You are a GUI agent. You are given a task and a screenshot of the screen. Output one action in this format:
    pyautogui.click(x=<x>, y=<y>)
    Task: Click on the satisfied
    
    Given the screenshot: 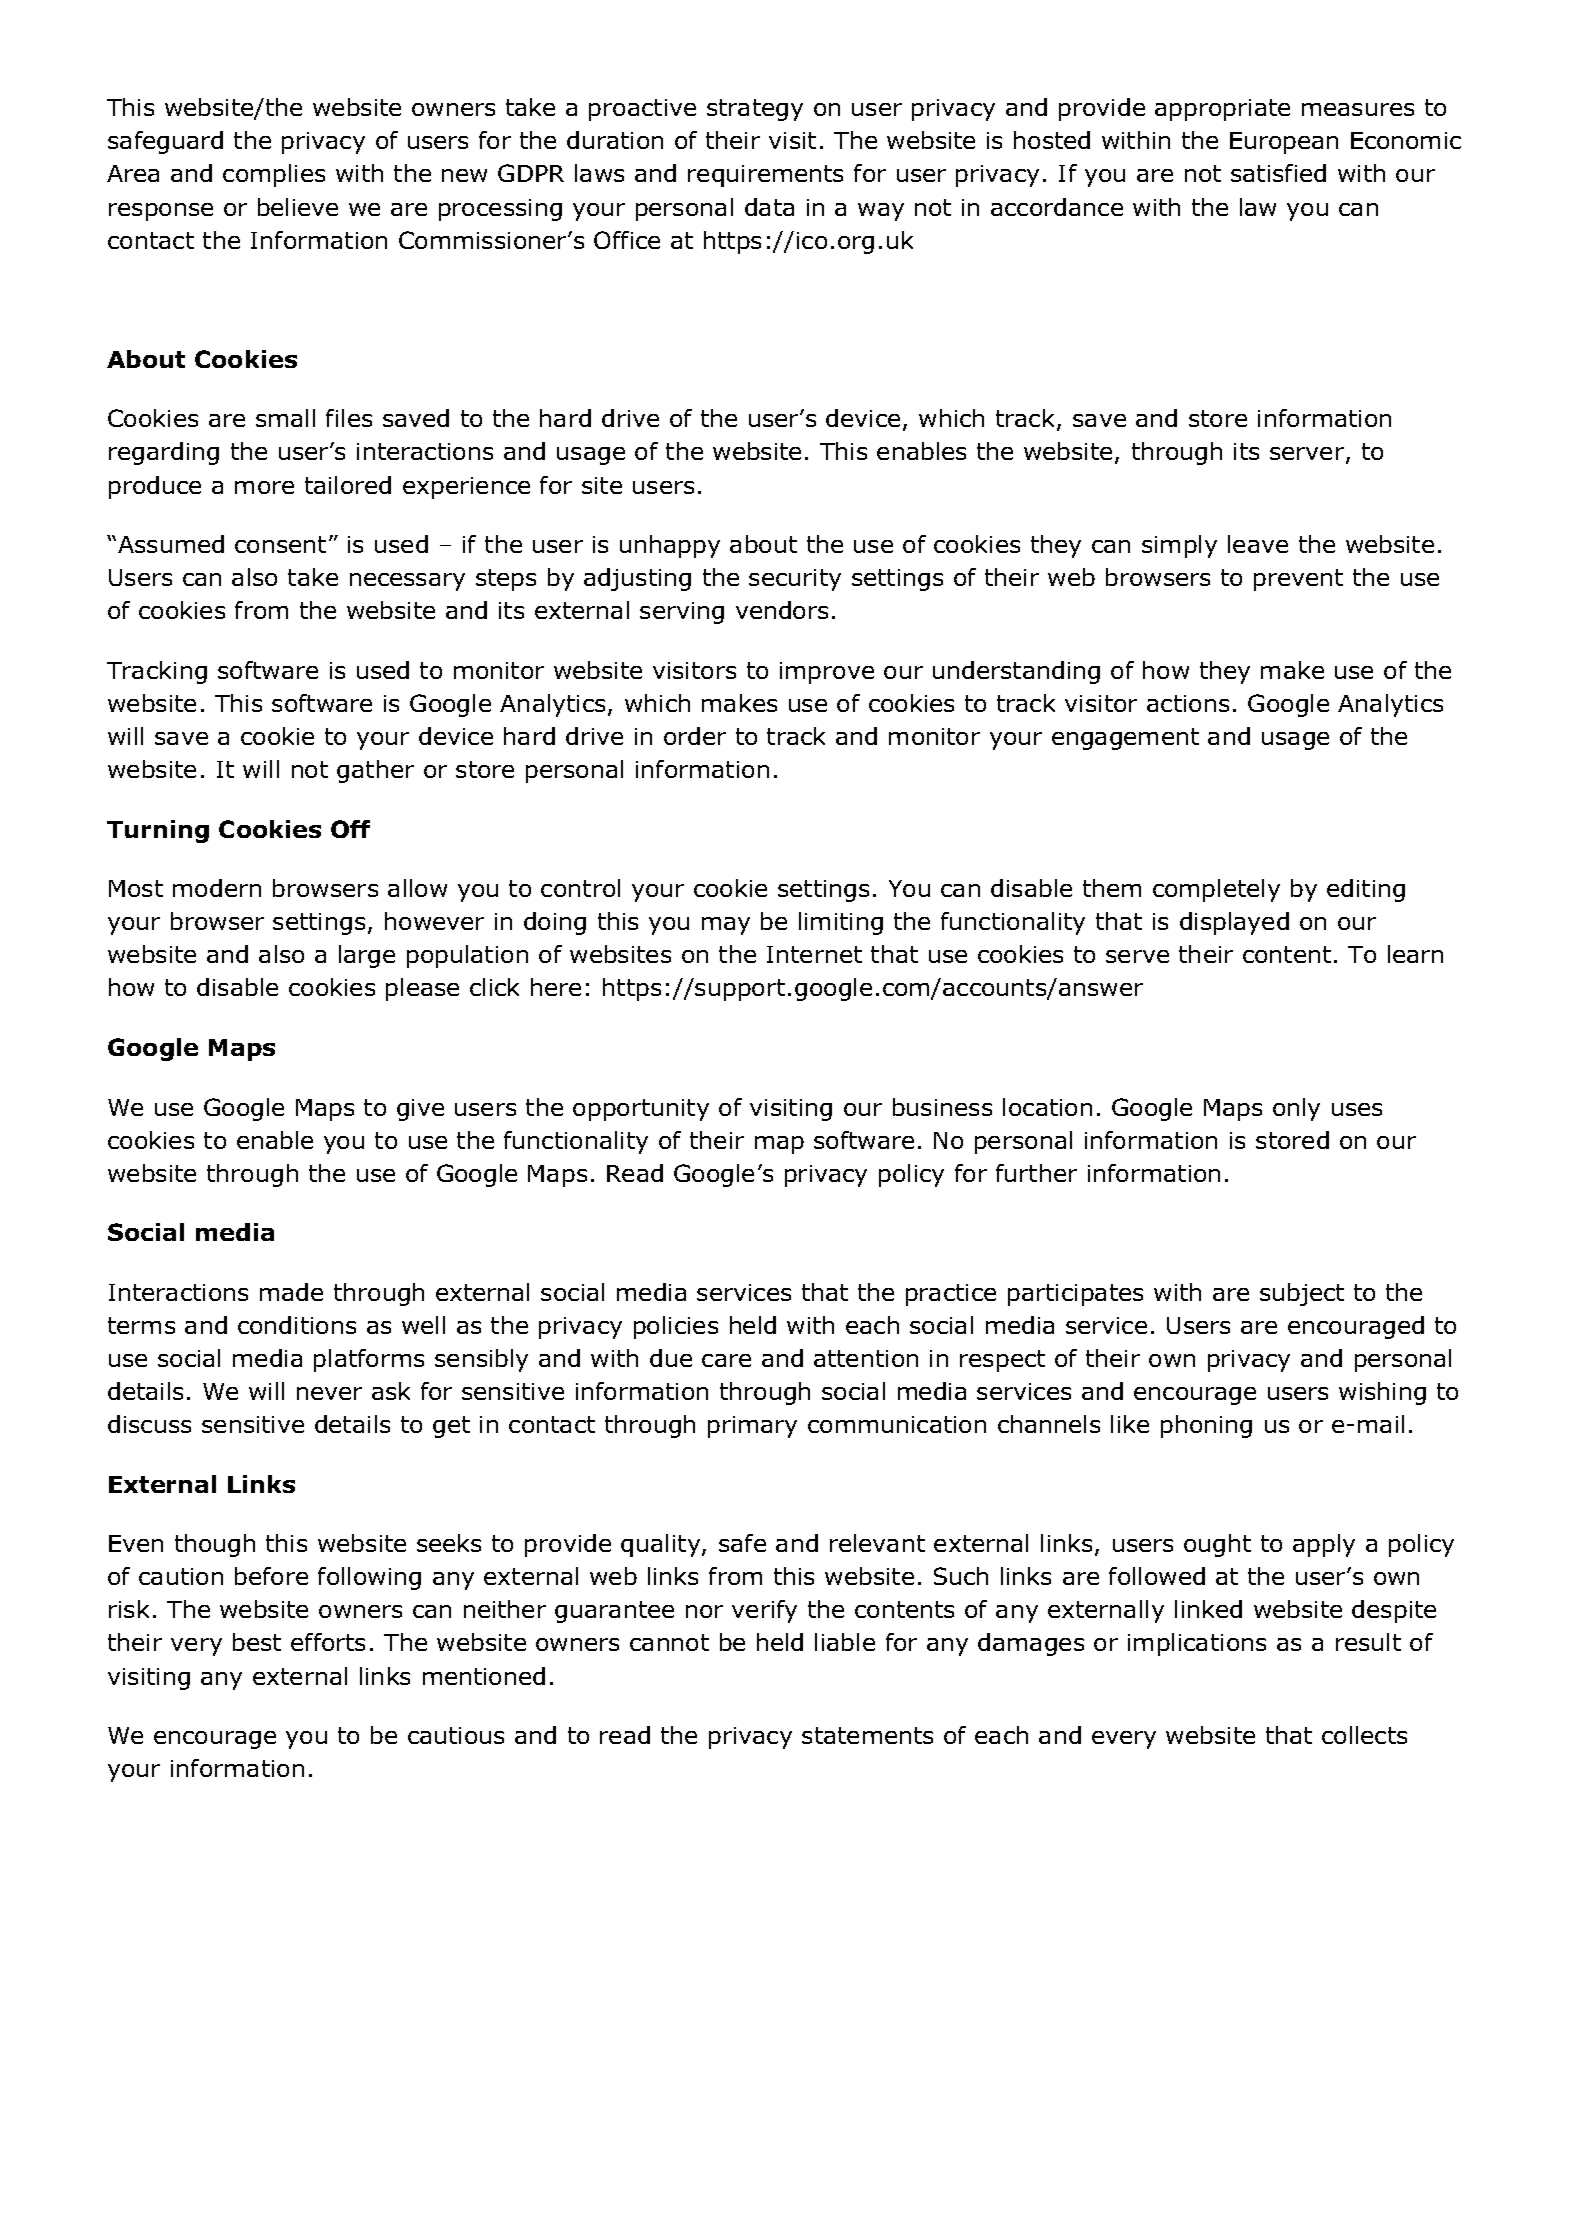 What is the action you would take?
    pyautogui.click(x=1278, y=173)
